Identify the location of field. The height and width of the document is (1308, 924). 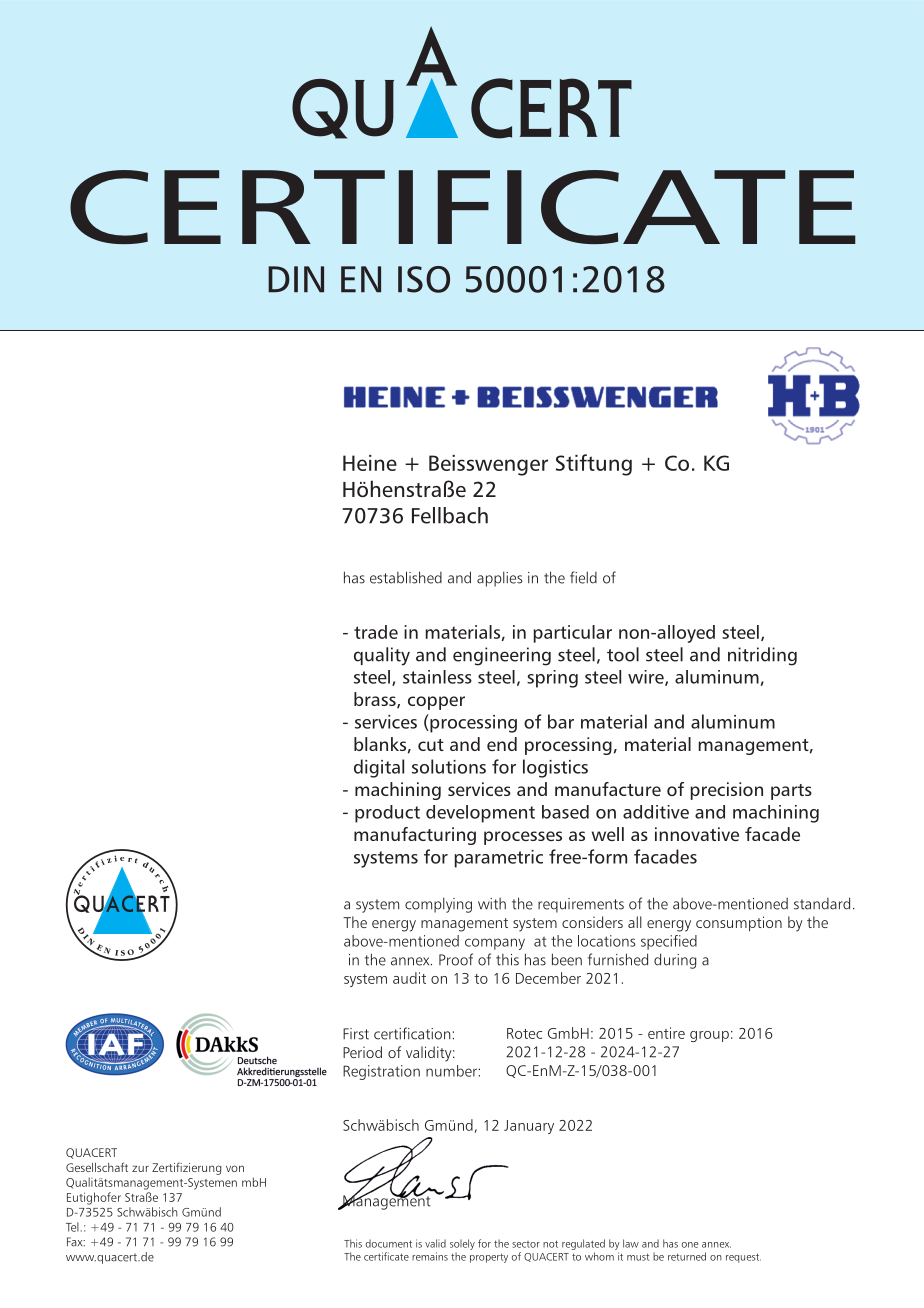
(583, 577).
